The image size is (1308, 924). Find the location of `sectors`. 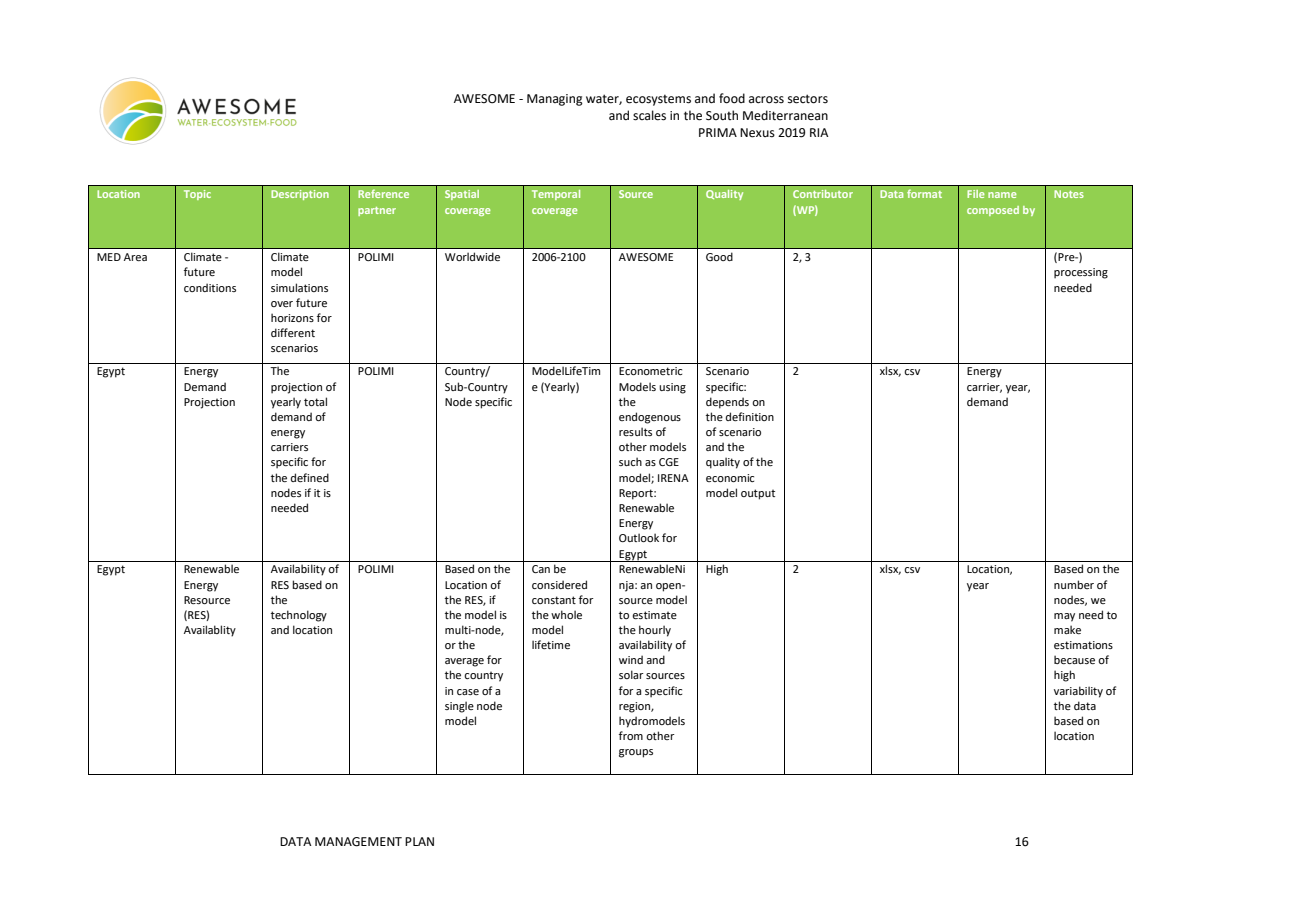

sectors is located at coordinates (808, 99).
